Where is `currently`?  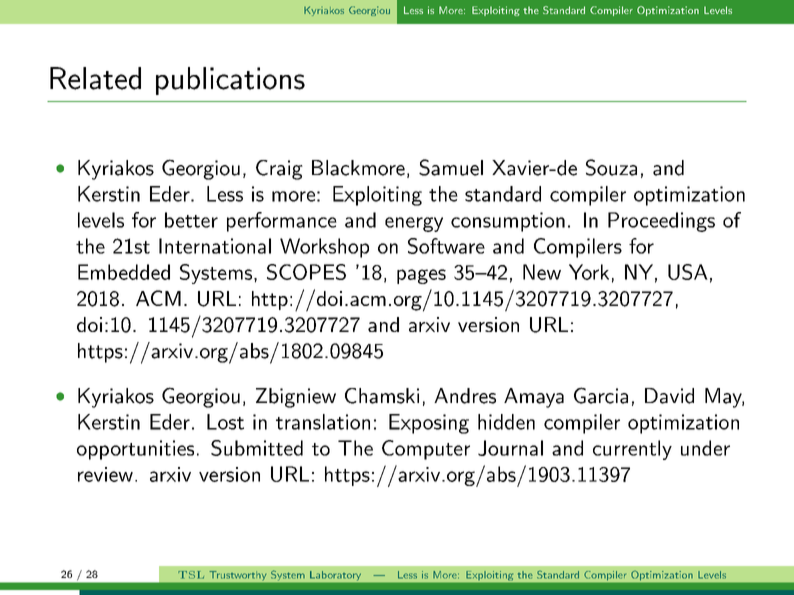 currently is located at coordinates (632, 450).
